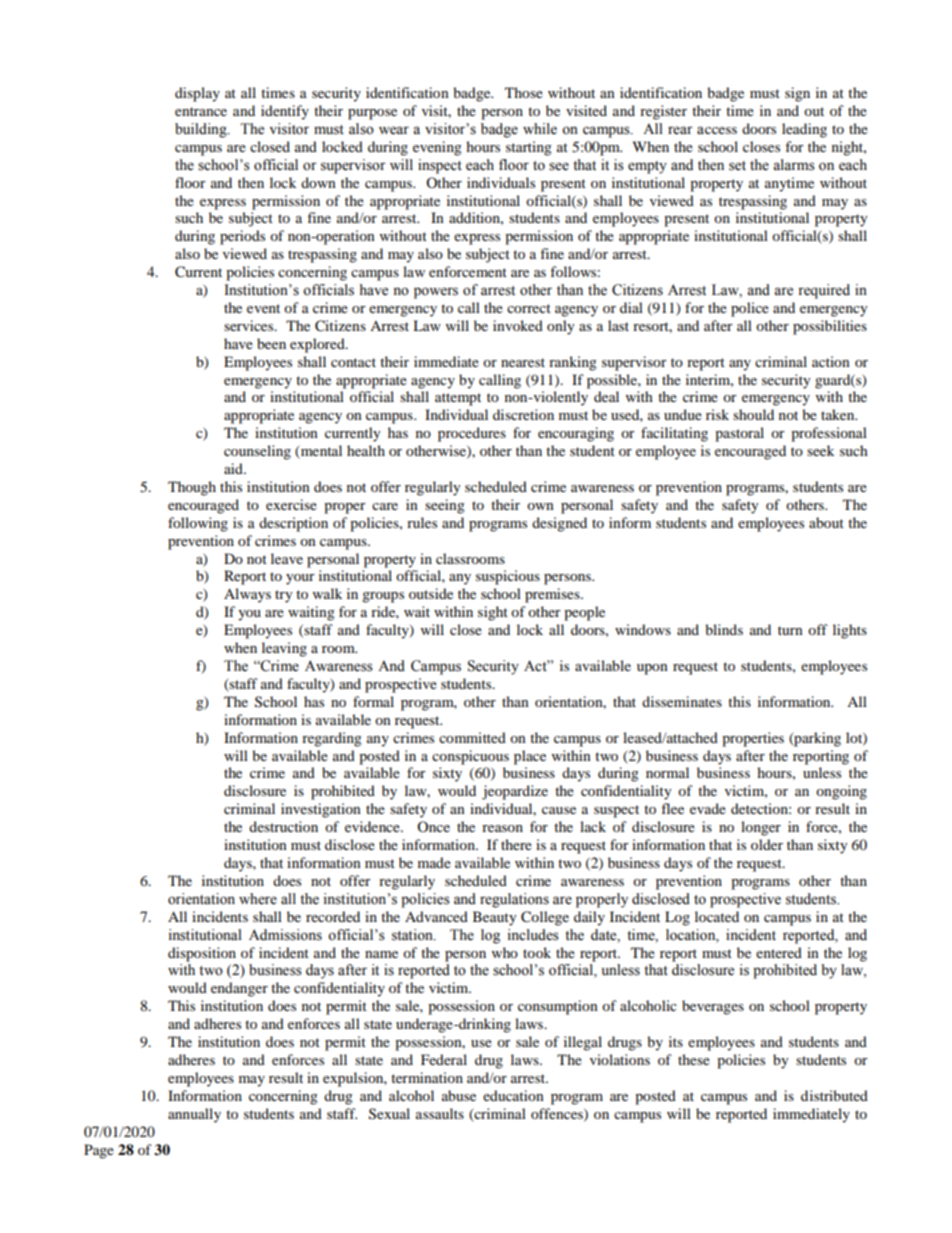 The height and width of the screenshot is (1233, 952). Describe the element at coordinates (437, 148) in the screenshot. I see `evening` at that location.
